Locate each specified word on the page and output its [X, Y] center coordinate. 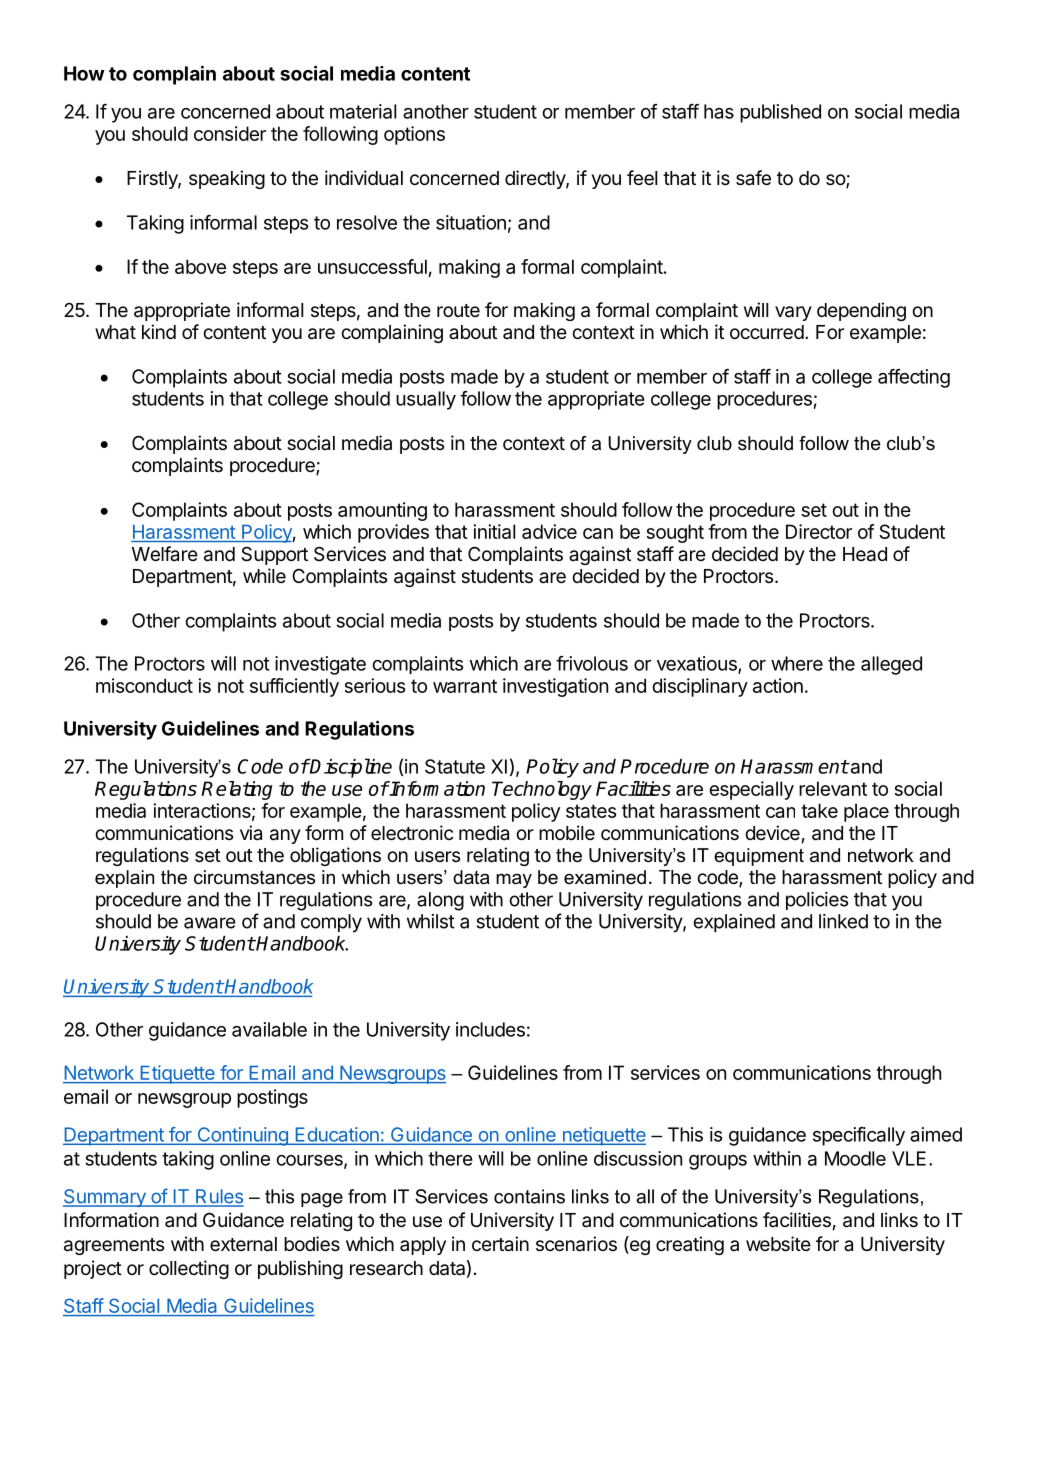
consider [230, 133]
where [797, 663]
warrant [465, 686]
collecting [189, 1269]
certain [500, 1244]
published [780, 113]
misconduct [144, 685]
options [414, 135]
